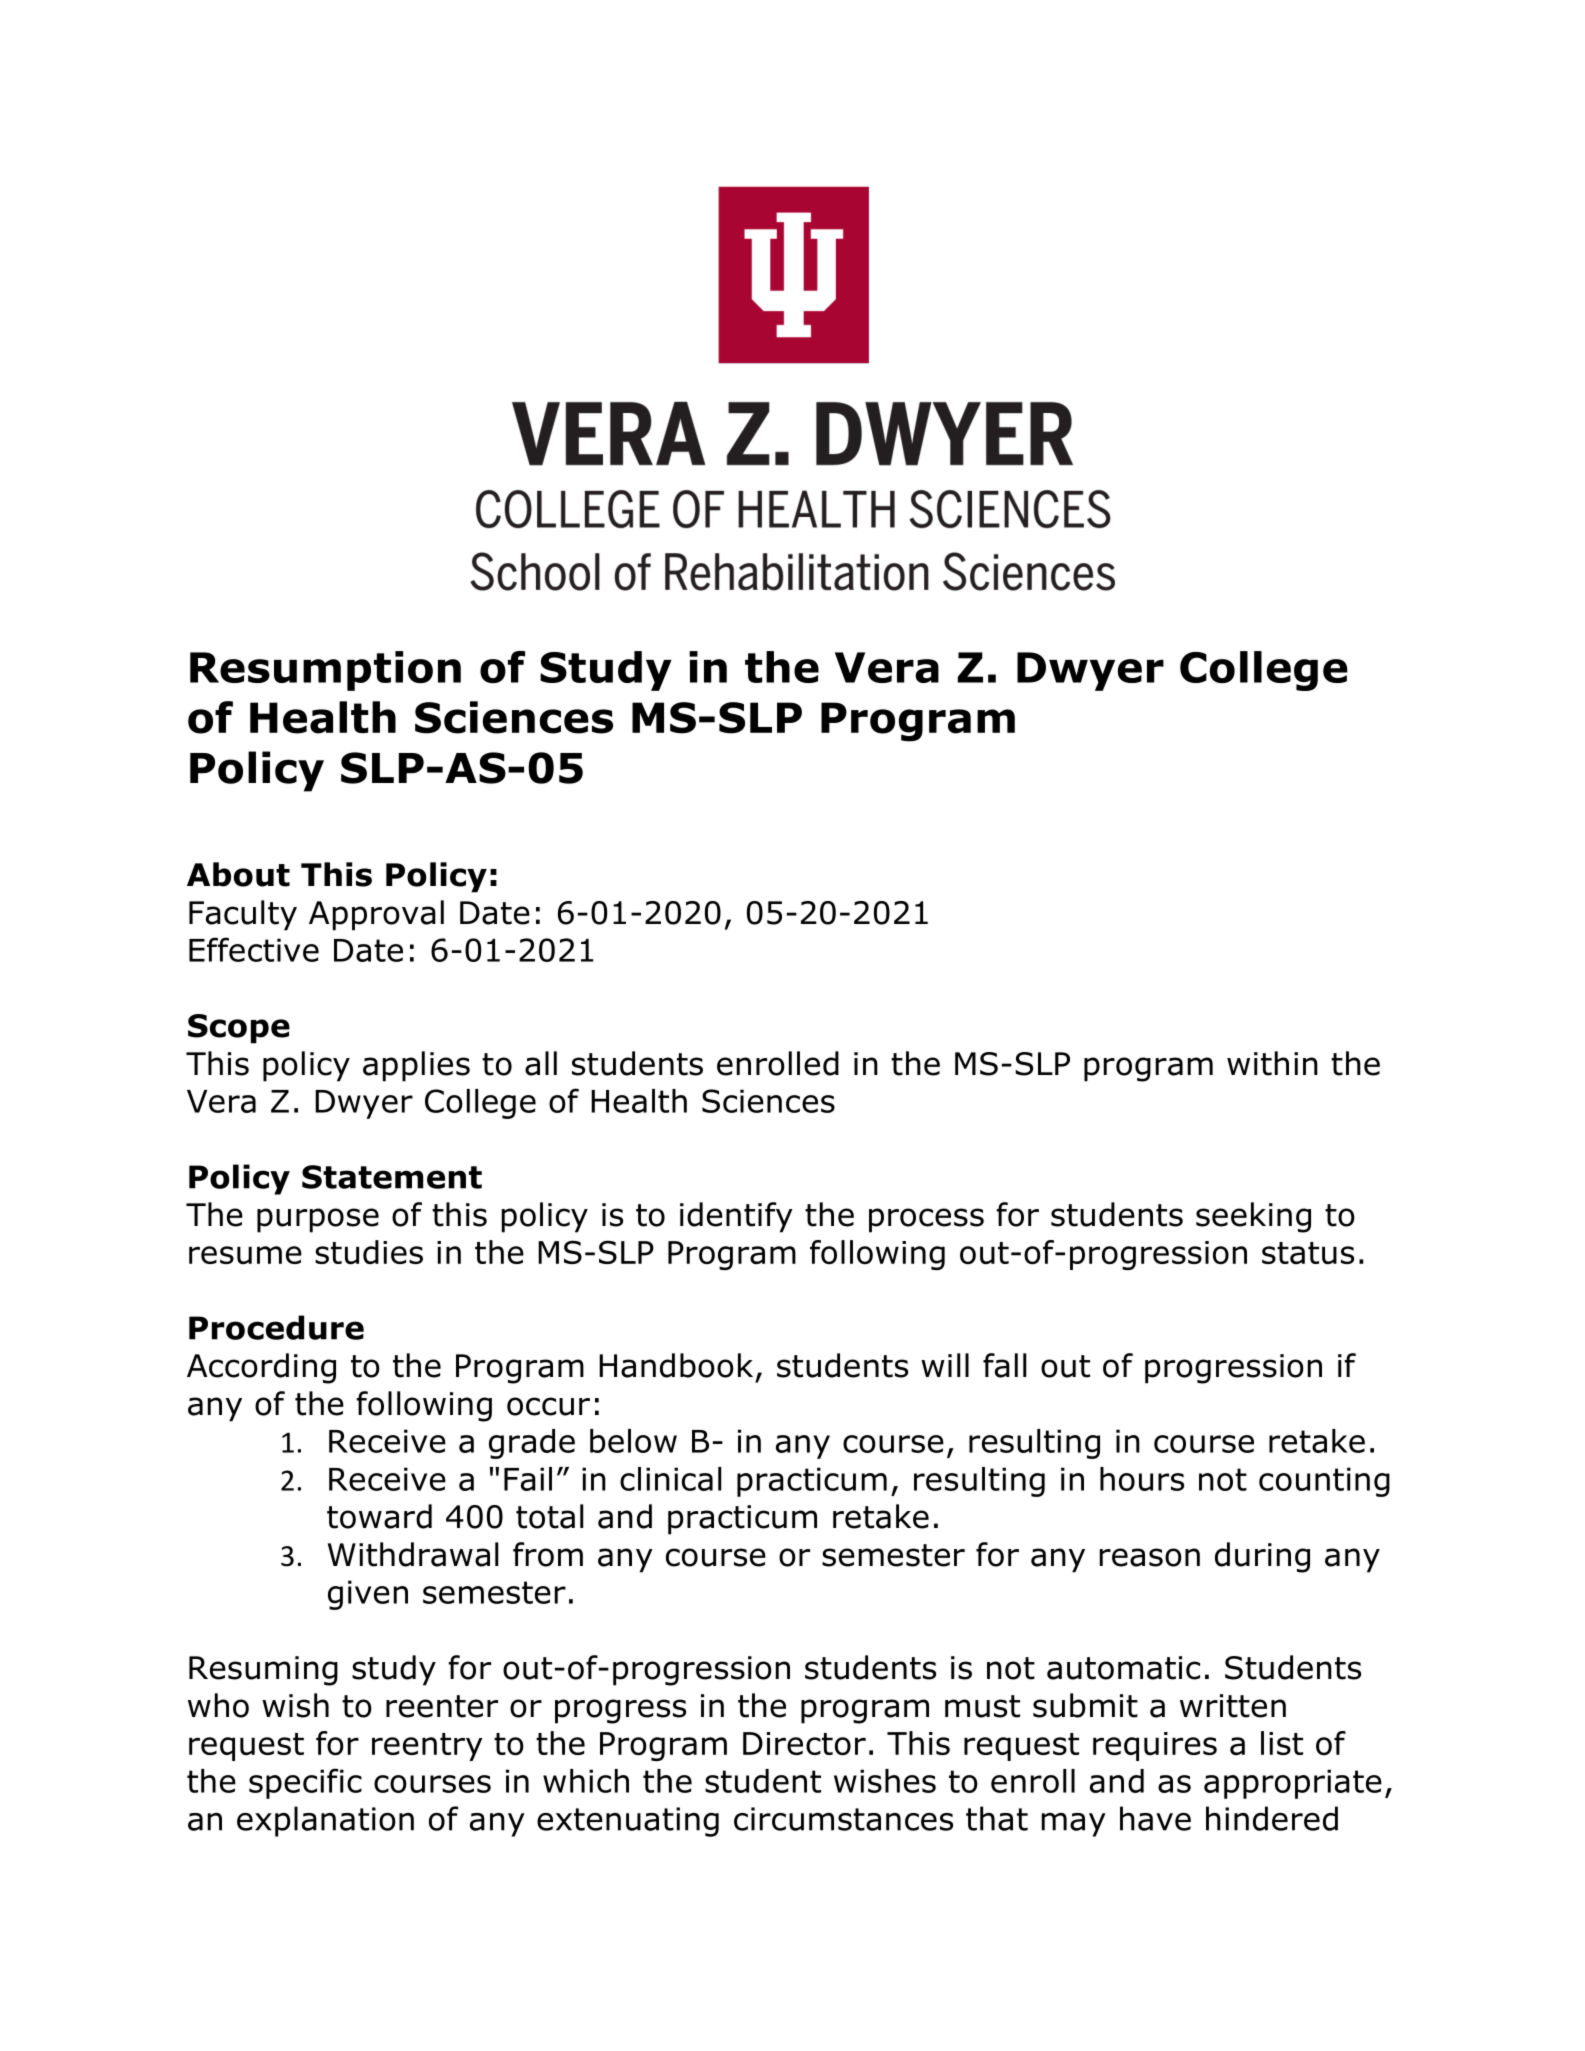 The image size is (1585, 2051). What do you see at coordinates (1272, 1063) in the screenshot?
I see `within` at bounding box center [1272, 1063].
